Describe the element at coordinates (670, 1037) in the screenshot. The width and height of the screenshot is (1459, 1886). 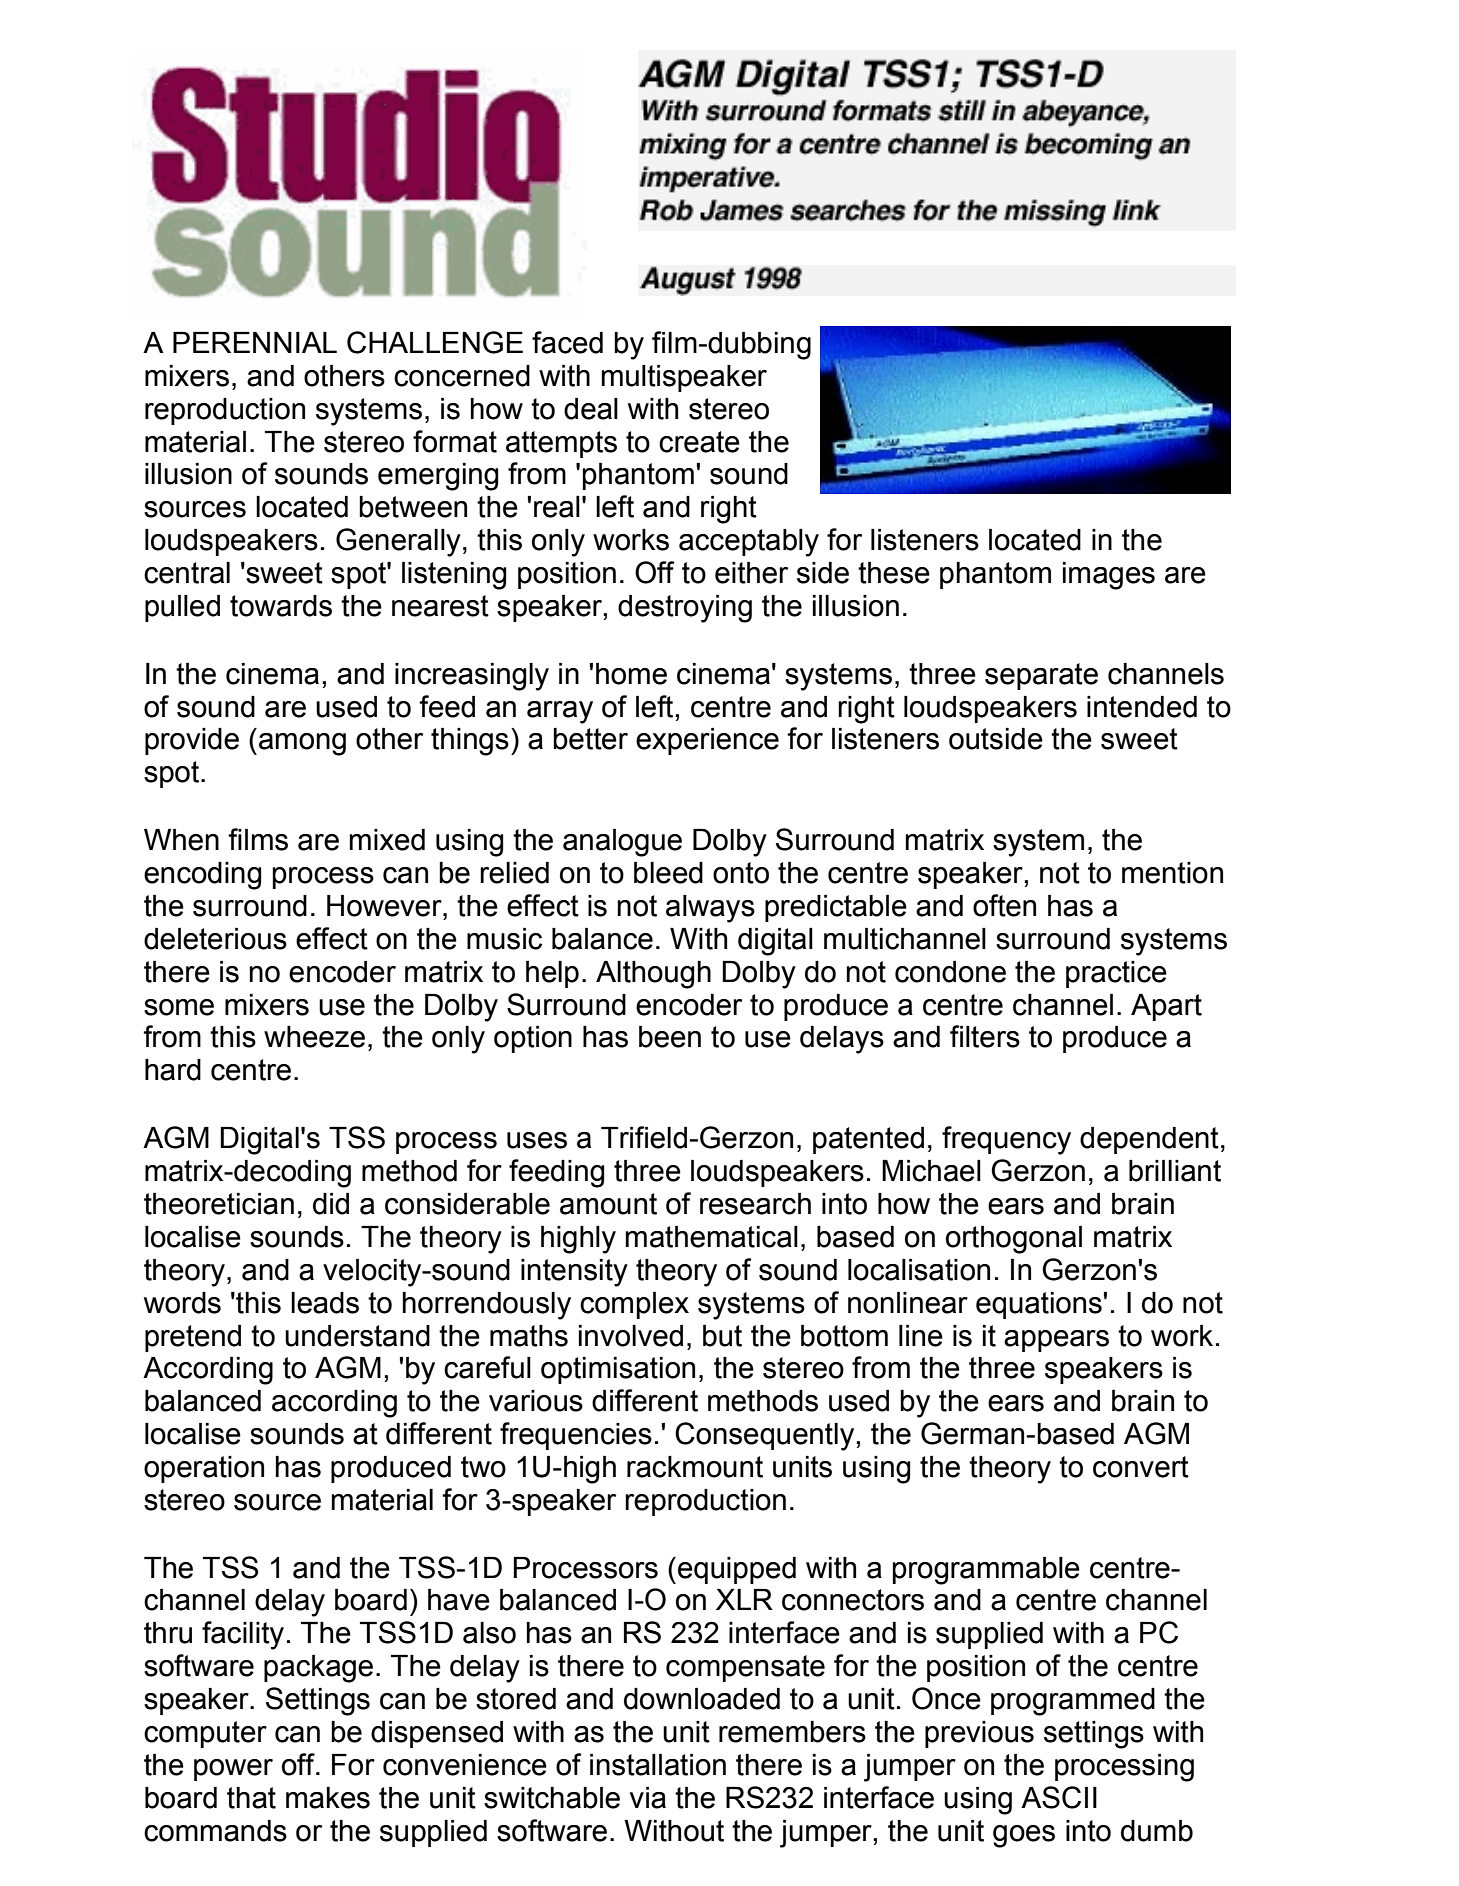
I see `been` at that location.
